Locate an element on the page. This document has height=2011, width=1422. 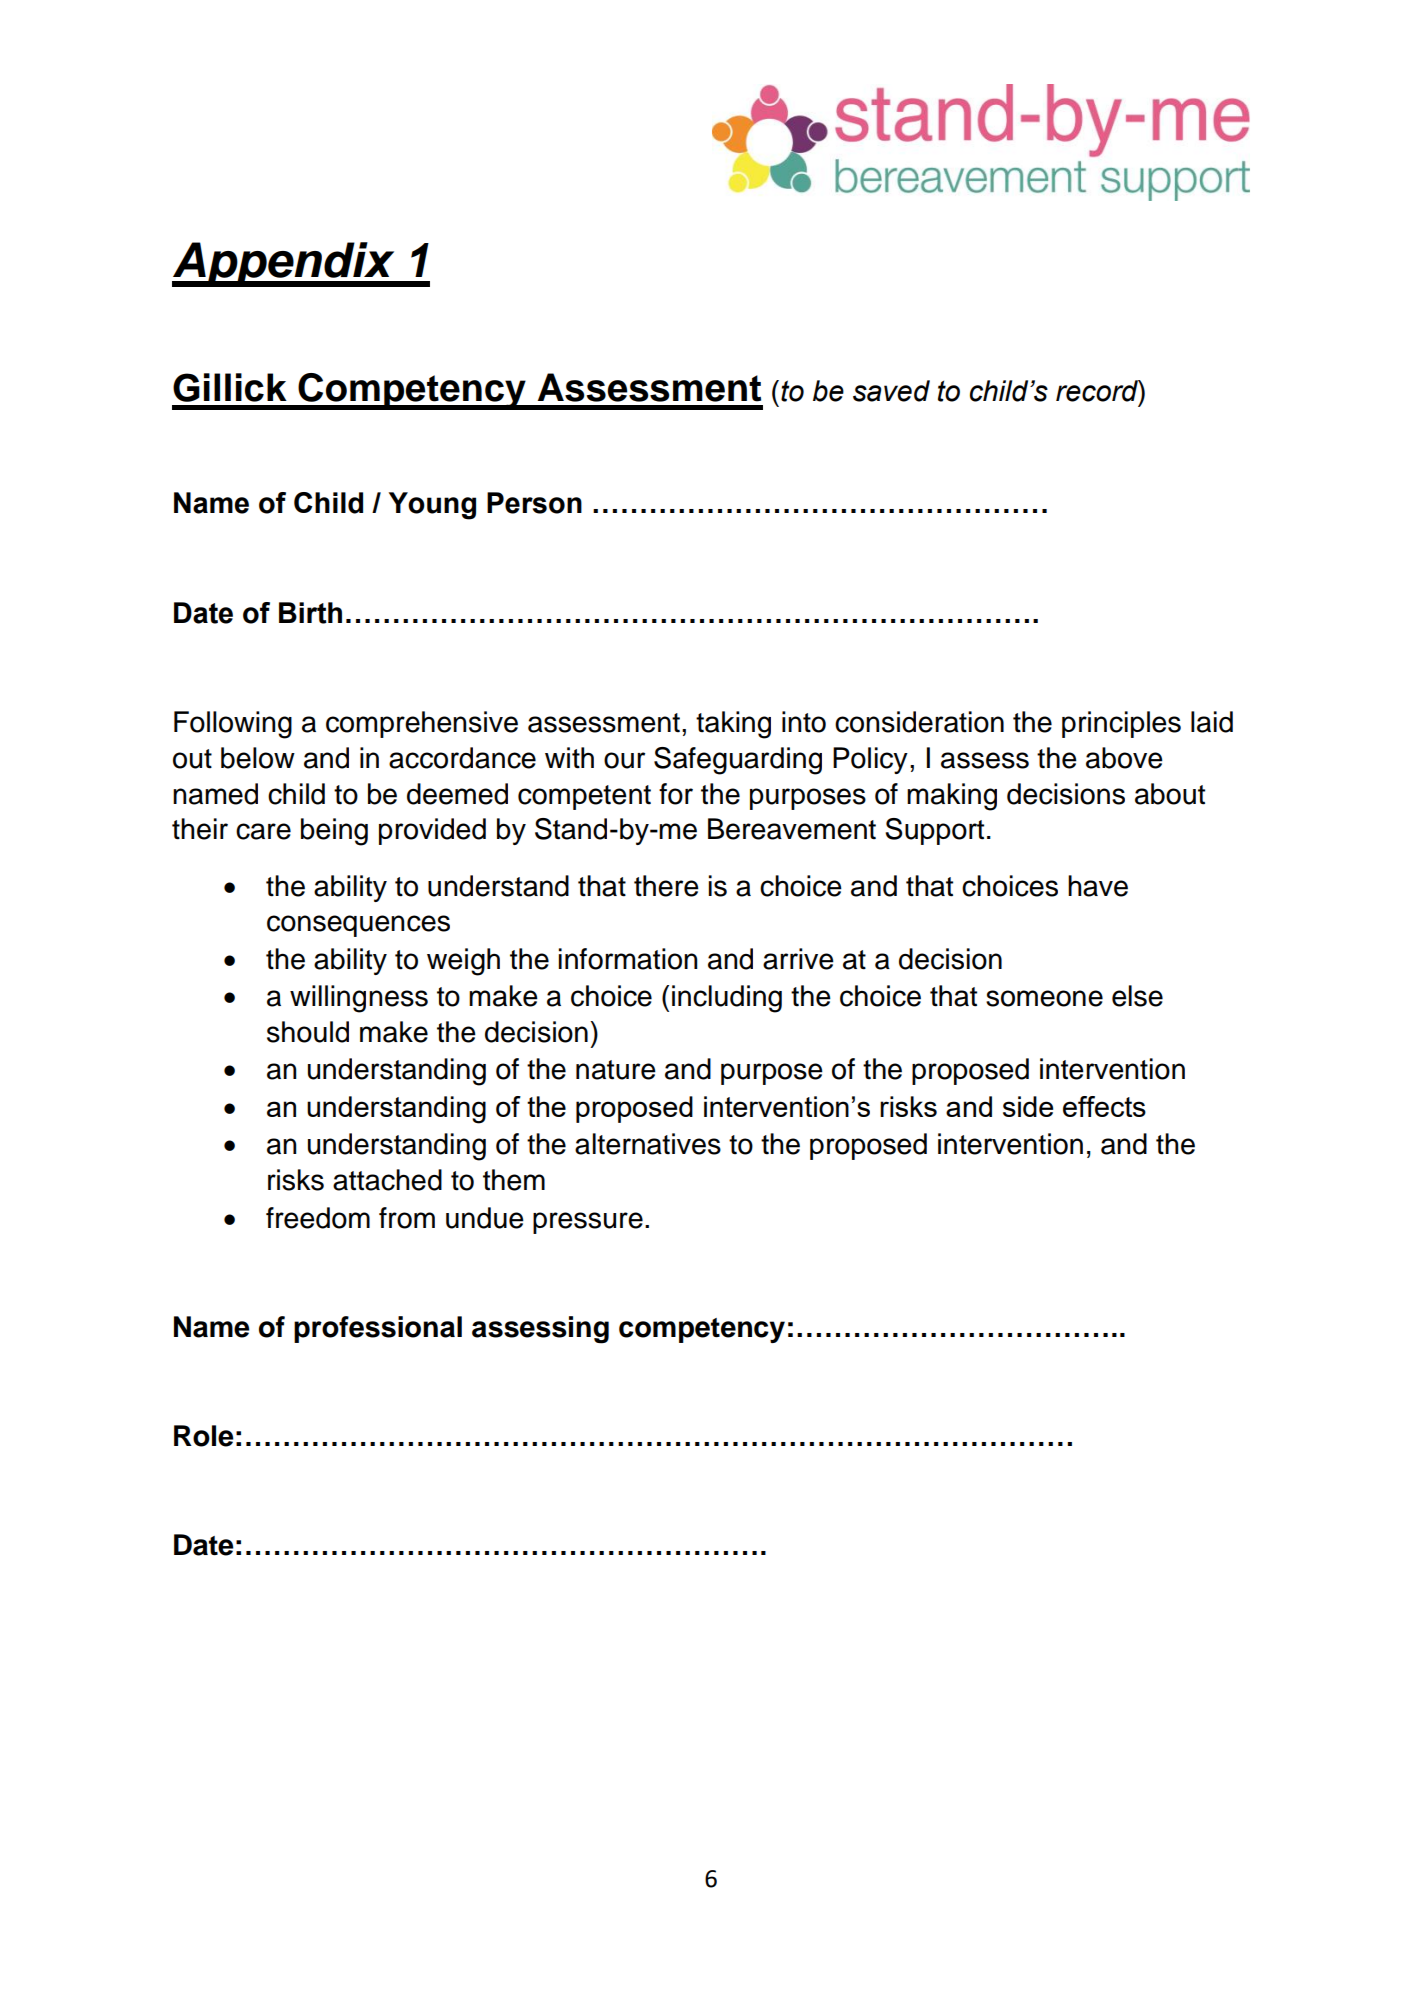
saved is located at coordinates (891, 391).
